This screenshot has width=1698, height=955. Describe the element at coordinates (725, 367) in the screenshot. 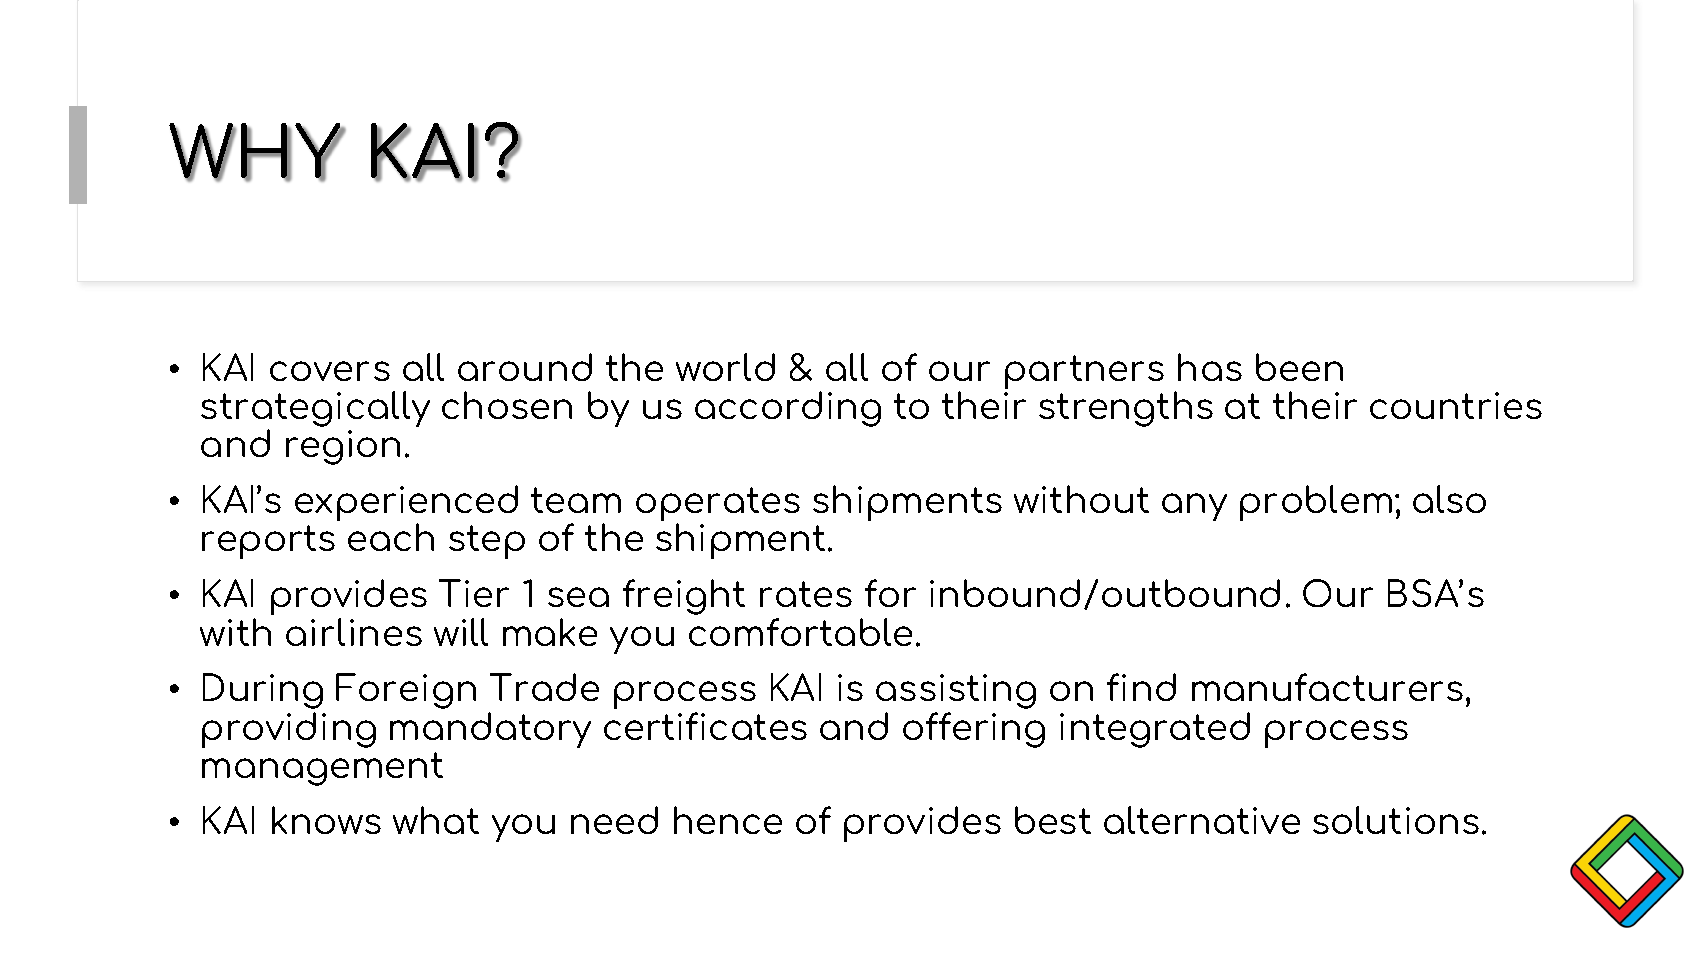

I see `world` at that location.
